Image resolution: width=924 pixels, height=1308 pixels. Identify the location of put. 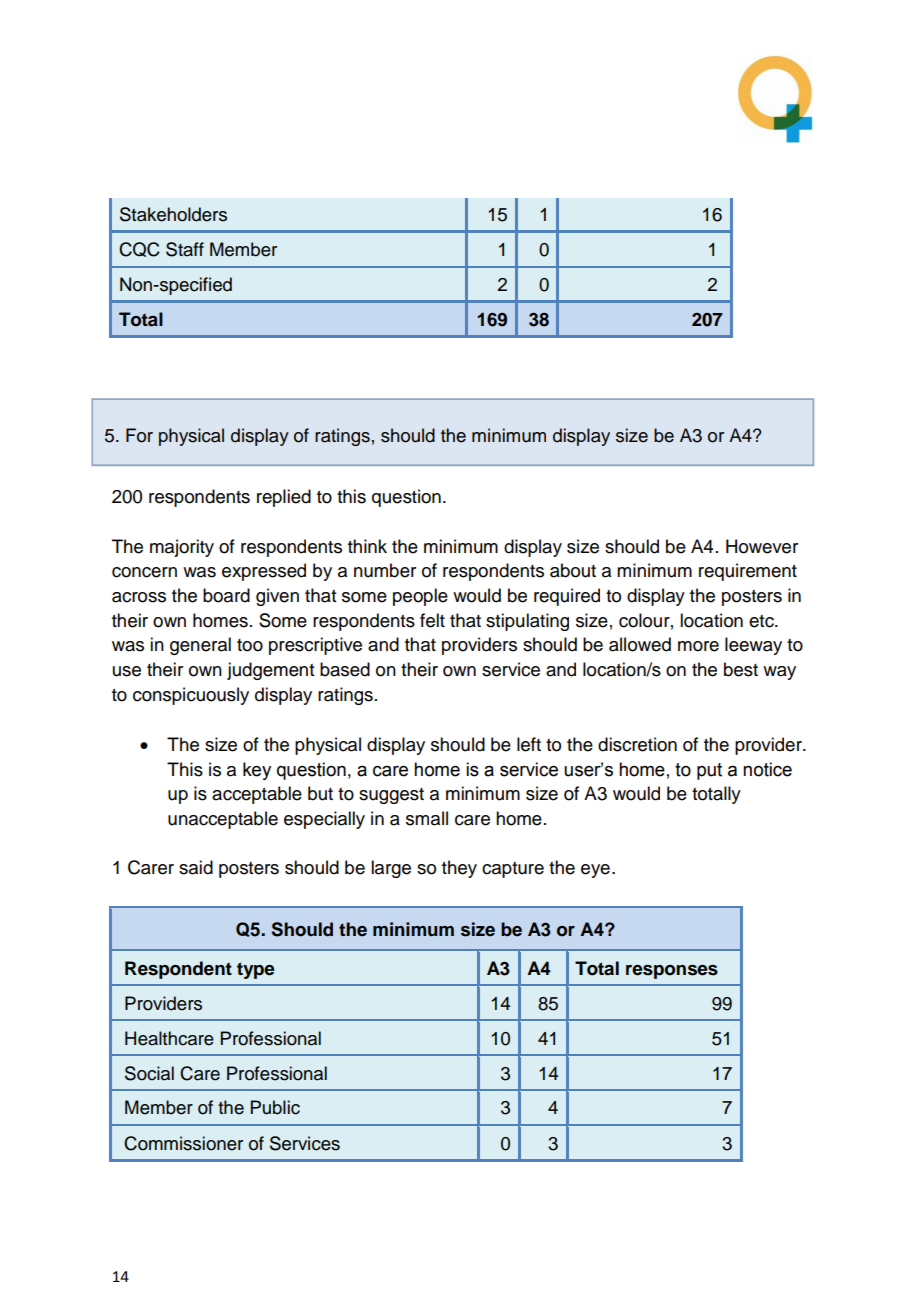
(709, 771).
